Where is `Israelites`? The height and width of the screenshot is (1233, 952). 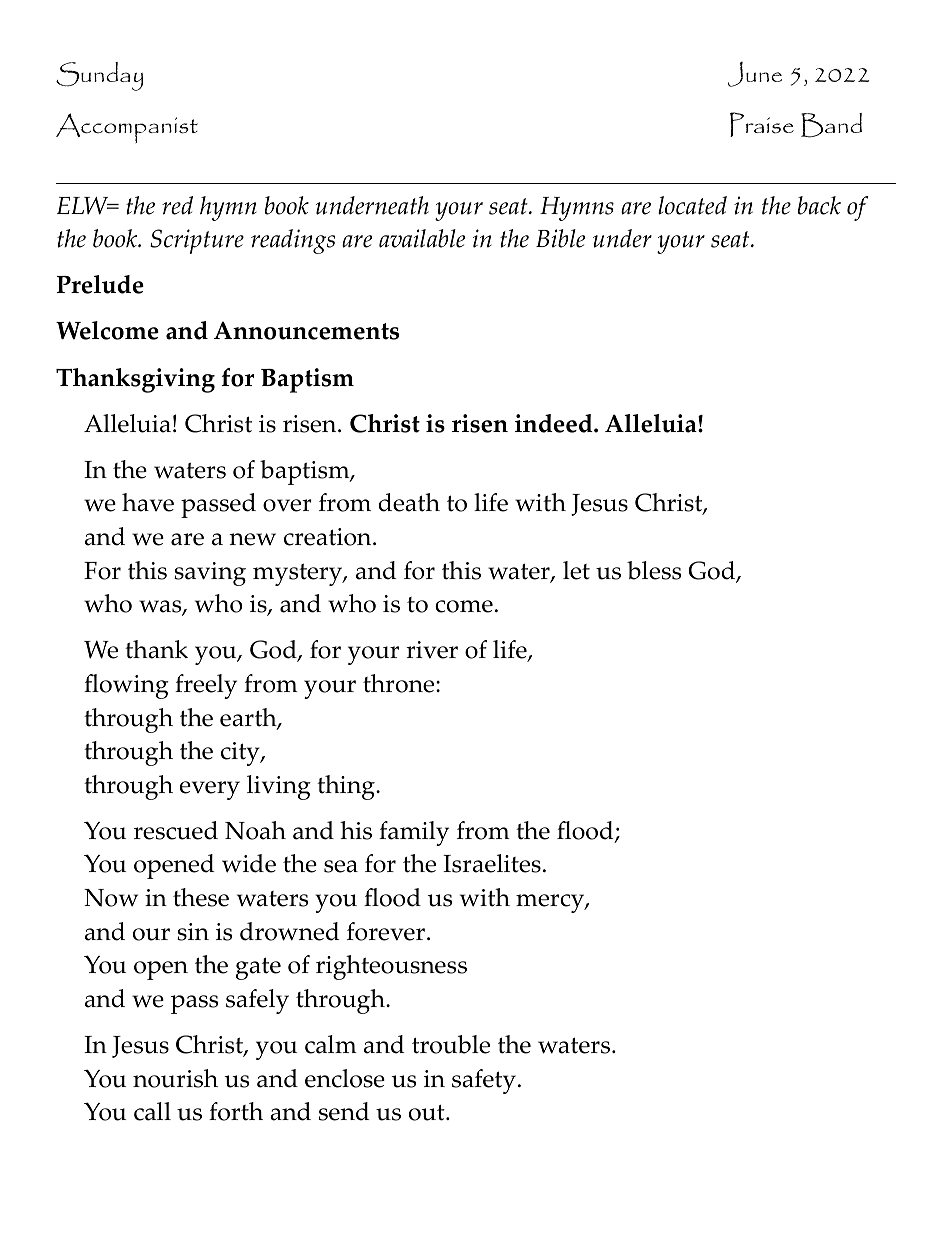 Israelites is located at coordinates (492, 863).
